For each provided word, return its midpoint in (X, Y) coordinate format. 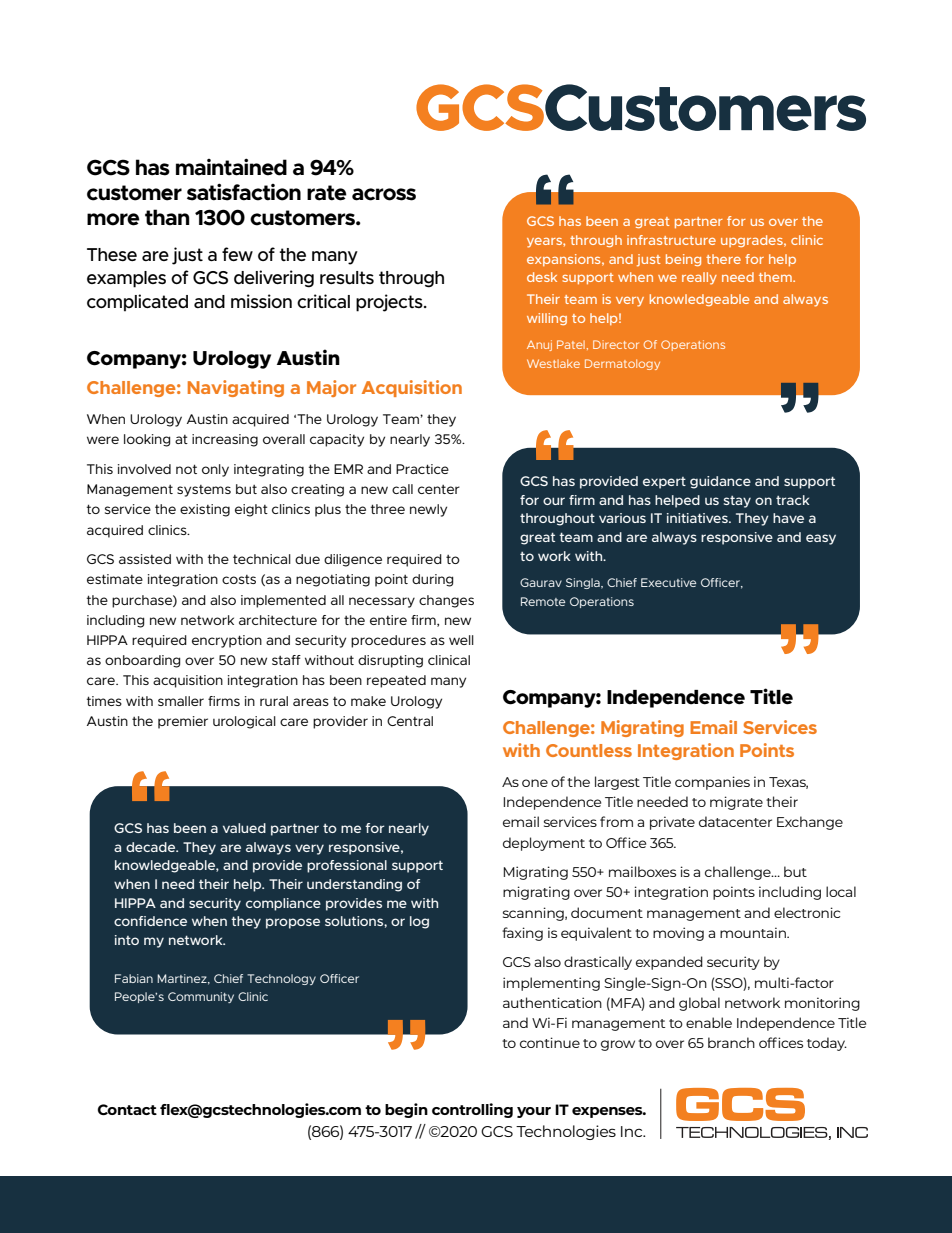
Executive (668, 582)
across (384, 194)
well (461, 640)
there (723, 259)
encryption (227, 641)
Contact (127, 1109)
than (167, 217)
